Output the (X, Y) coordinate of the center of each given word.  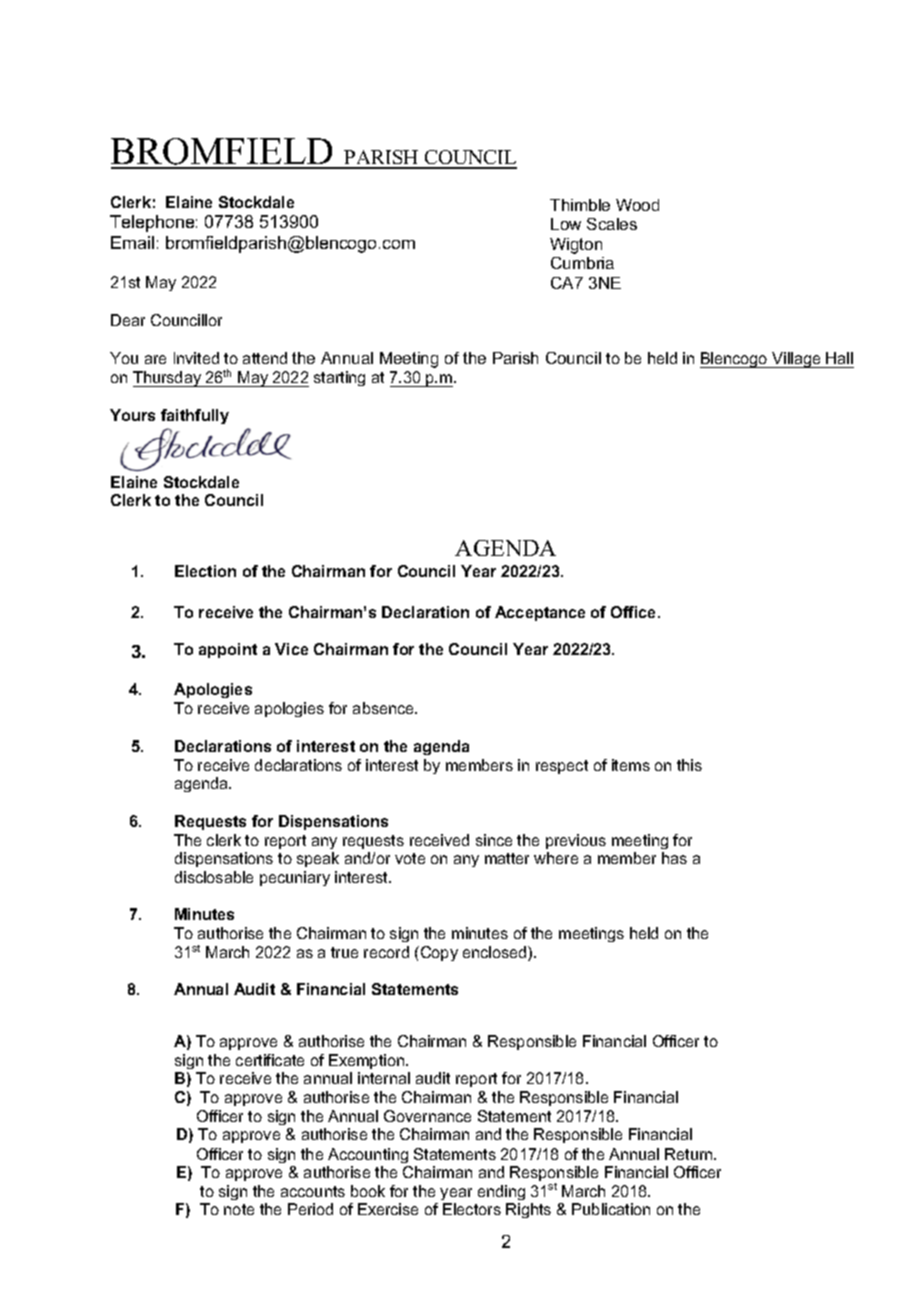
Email (132, 242)
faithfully (195, 416)
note (239, 1209)
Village (796, 360)
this (689, 765)
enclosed (496, 953)
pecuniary (295, 878)
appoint (228, 650)
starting (339, 378)
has (674, 858)
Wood (637, 205)
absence (384, 708)
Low (566, 224)
